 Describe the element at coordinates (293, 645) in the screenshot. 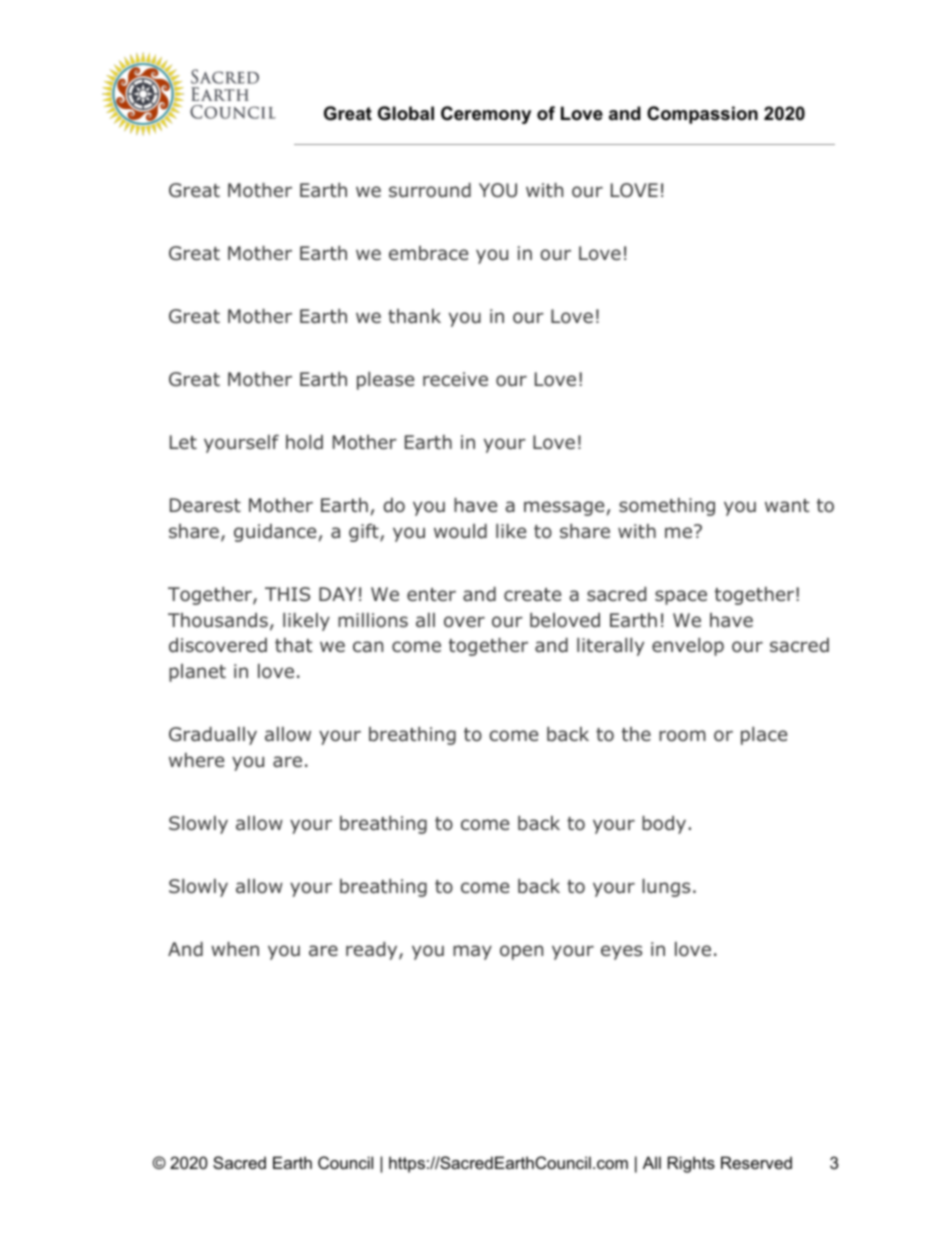

I see `that` at that location.
